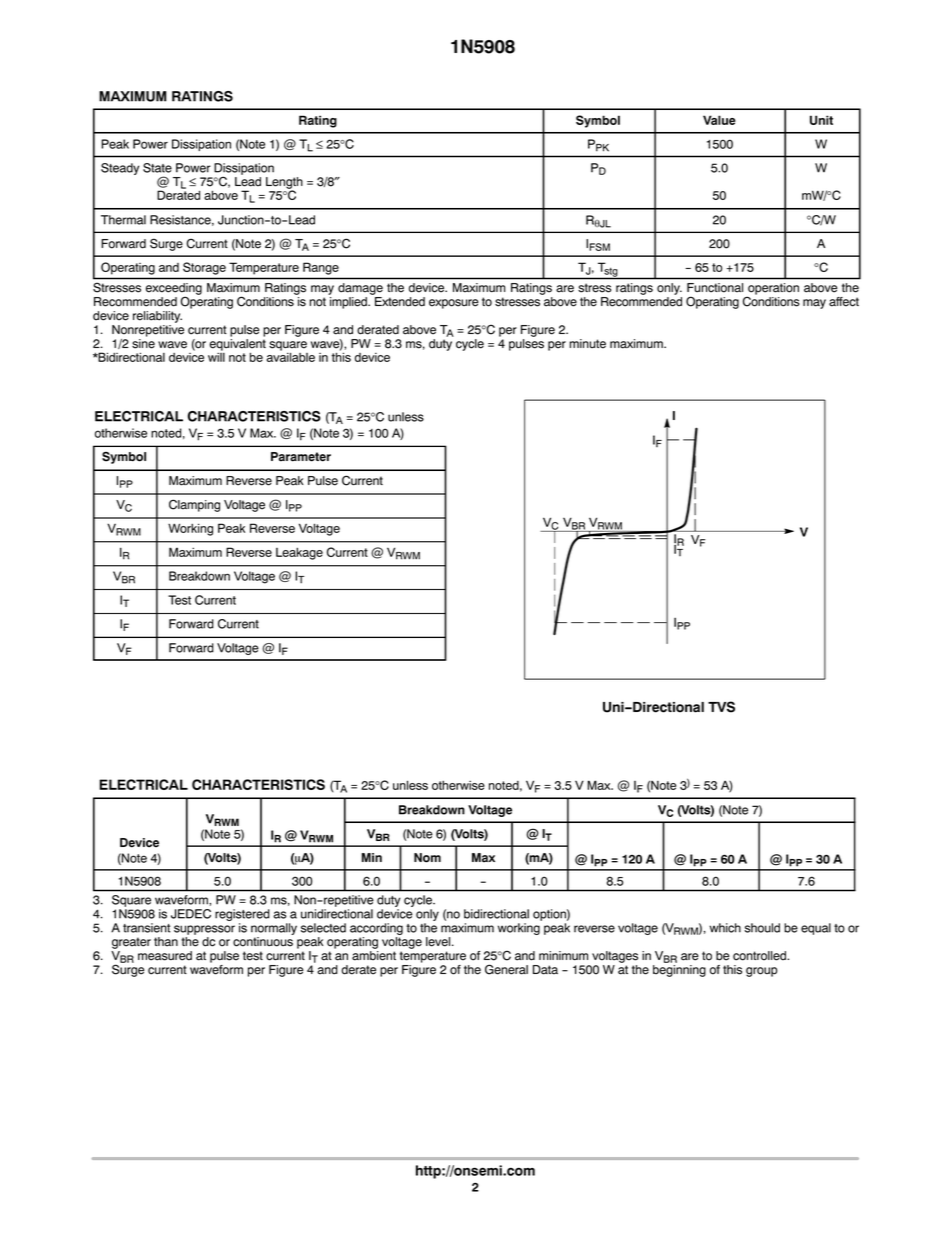 The width and height of the image is (952, 1233). Describe the element at coordinates (157, 168) in the image. I see `State` at that location.
